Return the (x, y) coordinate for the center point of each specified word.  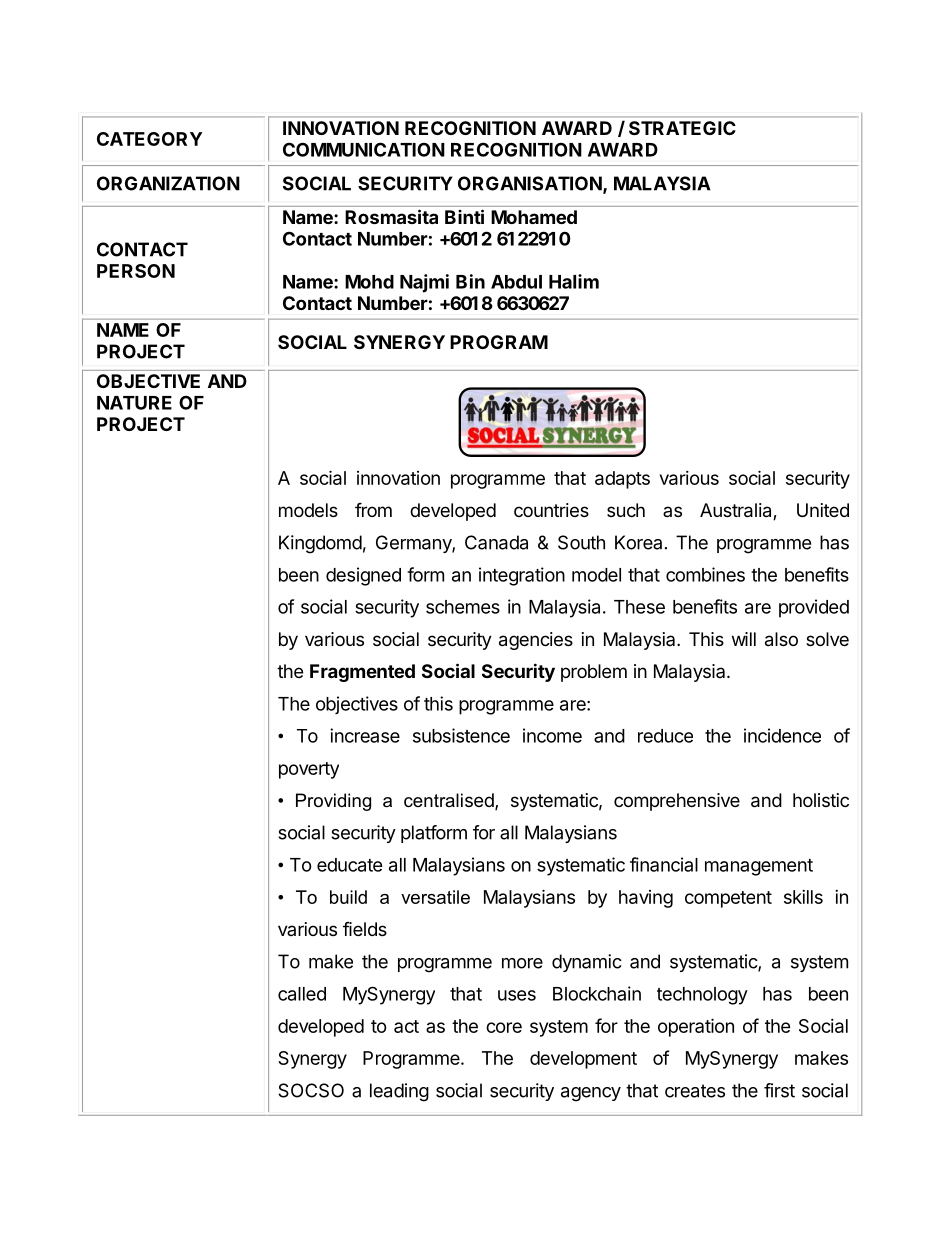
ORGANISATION (530, 183)
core (504, 1027)
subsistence (461, 735)
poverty (309, 770)
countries (551, 510)
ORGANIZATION (168, 183)
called (302, 994)
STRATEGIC (682, 128)
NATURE (134, 403)
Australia (737, 511)
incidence (782, 735)
